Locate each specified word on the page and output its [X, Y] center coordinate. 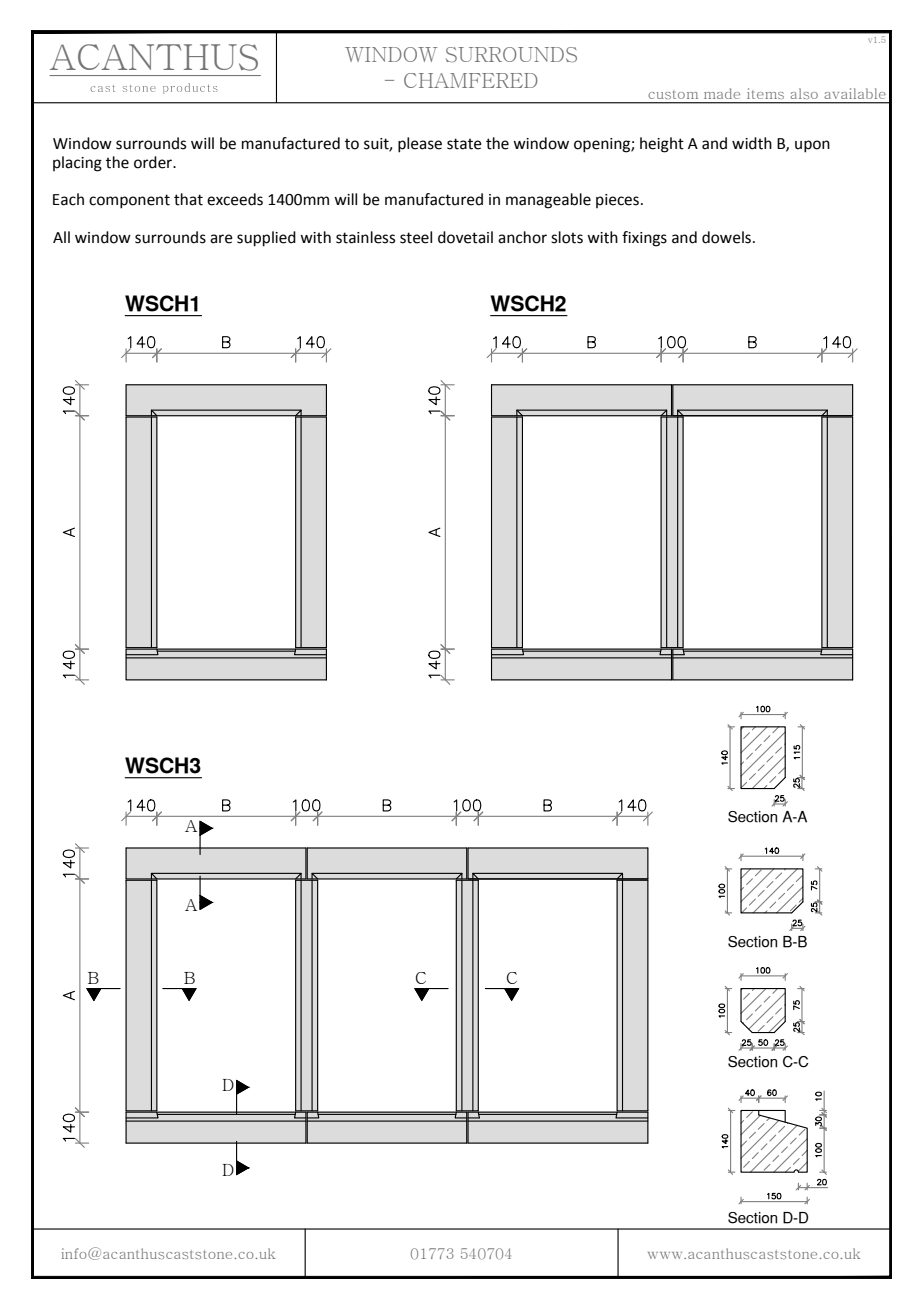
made [722, 94]
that [188, 199]
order [154, 162]
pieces [619, 201]
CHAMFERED [471, 80]
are [221, 239]
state [464, 144]
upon [812, 146]
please [420, 145]
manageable [548, 201]
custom [673, 95]
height [662, 145]
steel [416, 237]
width [752, 143]
